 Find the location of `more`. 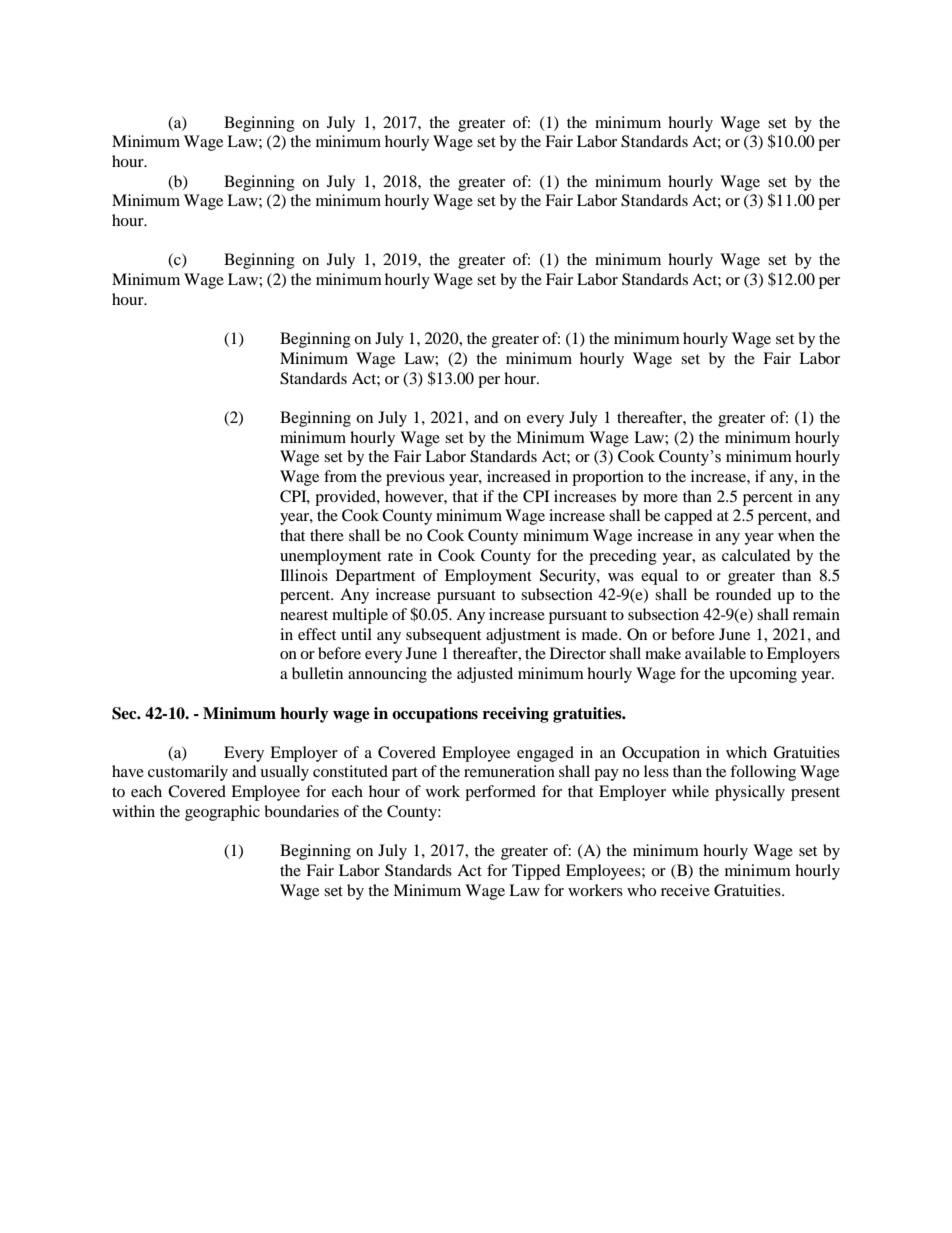

more is located at coordinates (660, 498).
